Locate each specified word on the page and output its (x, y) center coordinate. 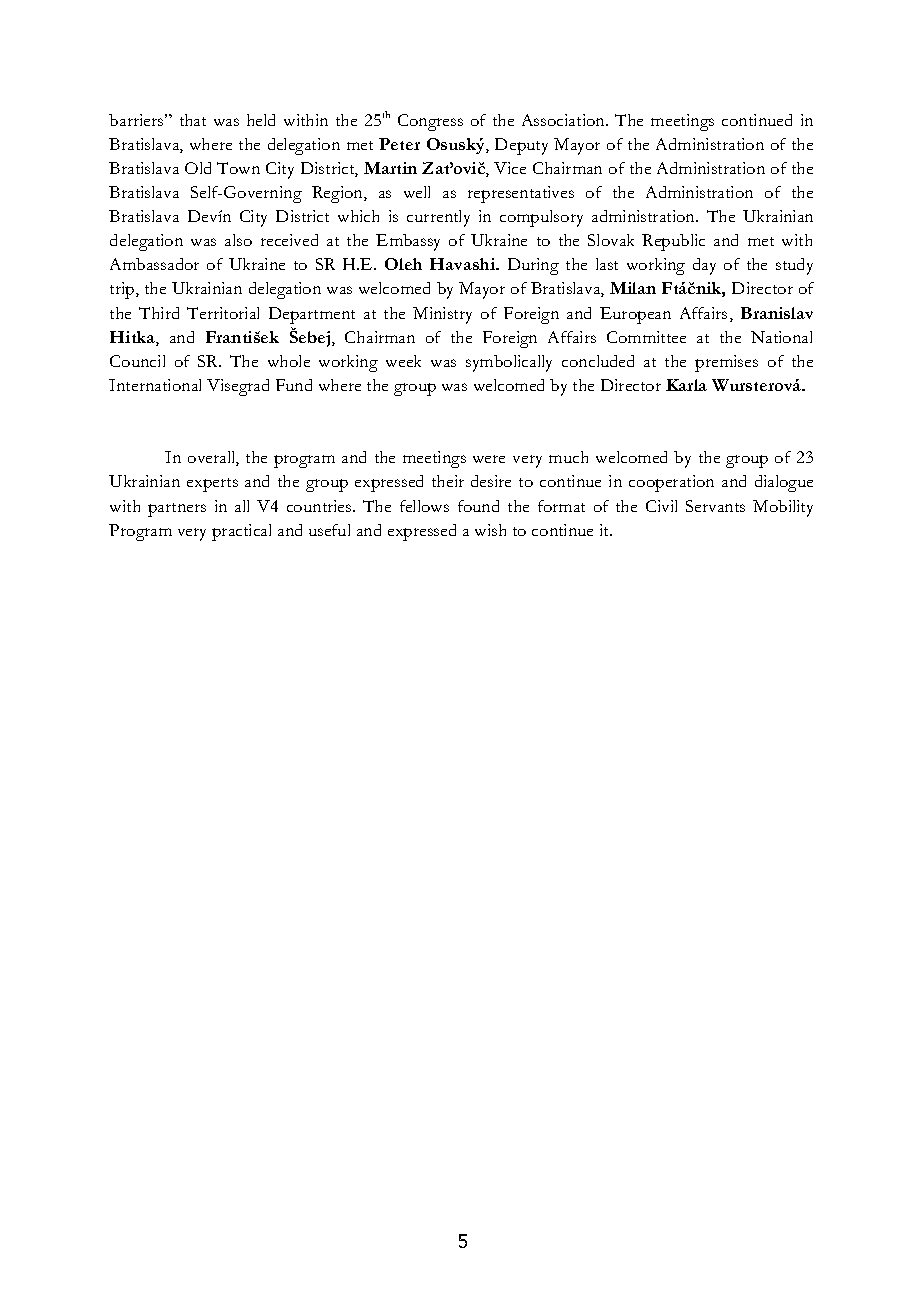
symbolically (509, 363)
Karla (686, 385)
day (704, 266)
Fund (294, 385)
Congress (430, 122)
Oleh (403, 264)
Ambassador (154, 264)
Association (565, 120)
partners (177, 510)
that (193, 120)
